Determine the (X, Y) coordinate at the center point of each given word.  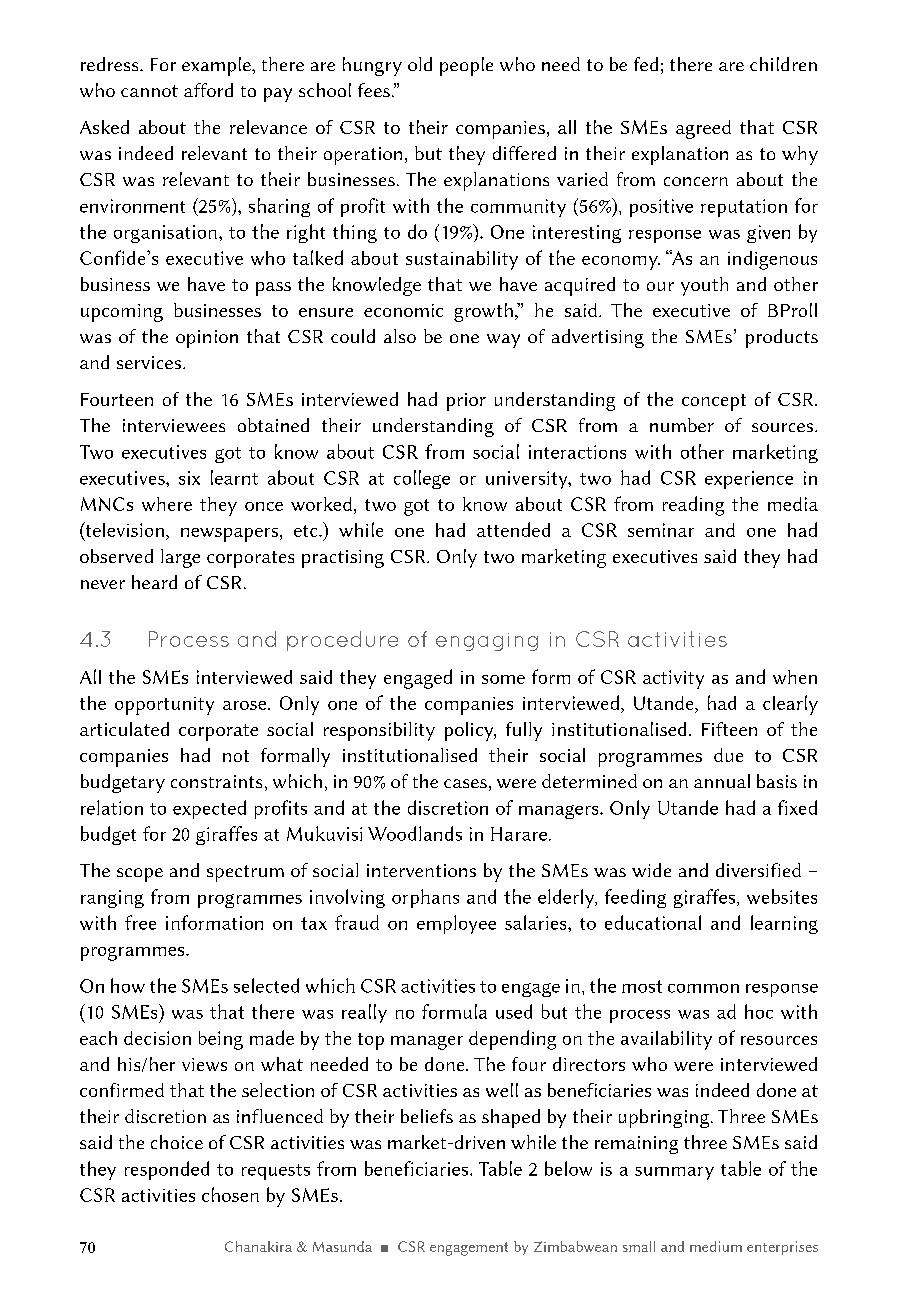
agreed (703, 129)
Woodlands (415, 833)
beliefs (427, 1116)
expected (209, 809)
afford (208, 90)
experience (749, 480)
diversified (758, 870)
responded (167, 1170)
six (189, 478)
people (466, 66)
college (422, 479)
